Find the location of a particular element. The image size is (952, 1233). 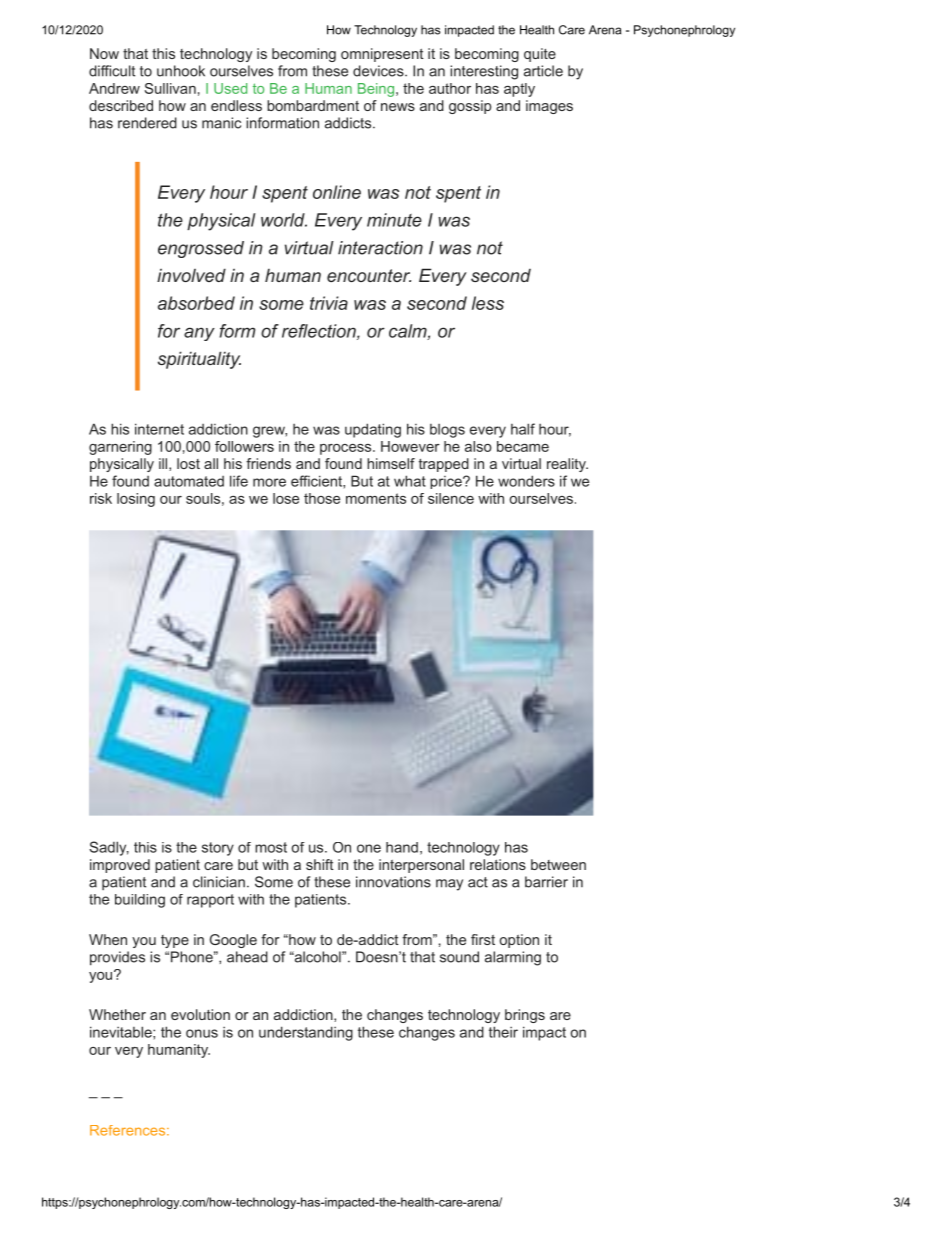

Whether is located at coordinates (117, 1014).
